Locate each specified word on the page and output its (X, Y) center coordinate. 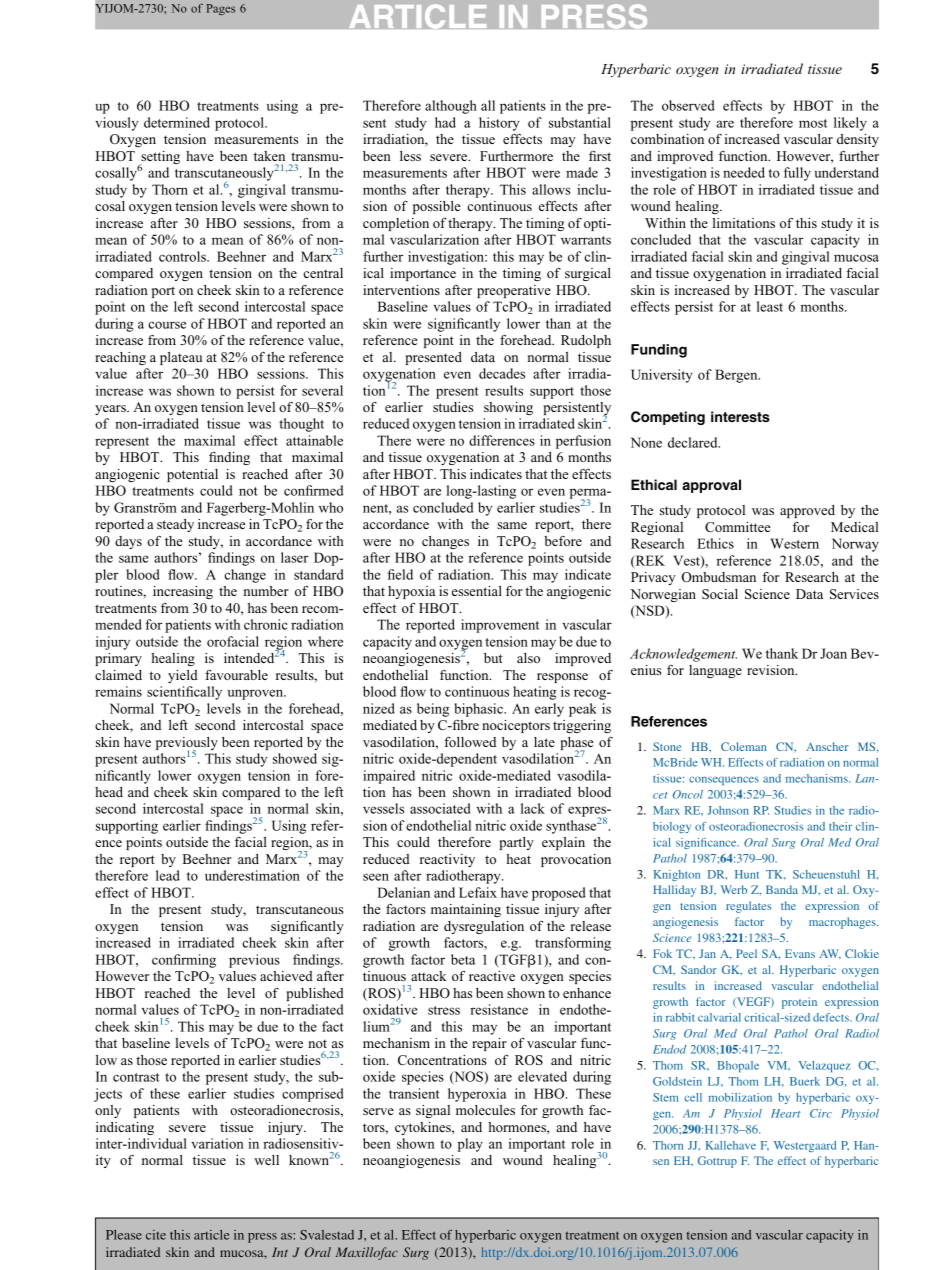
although (451, 107)
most (813, 123)
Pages (221, 9)
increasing (183, 592)
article (212, 1235)
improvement (500, 626)
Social (720, 594)
